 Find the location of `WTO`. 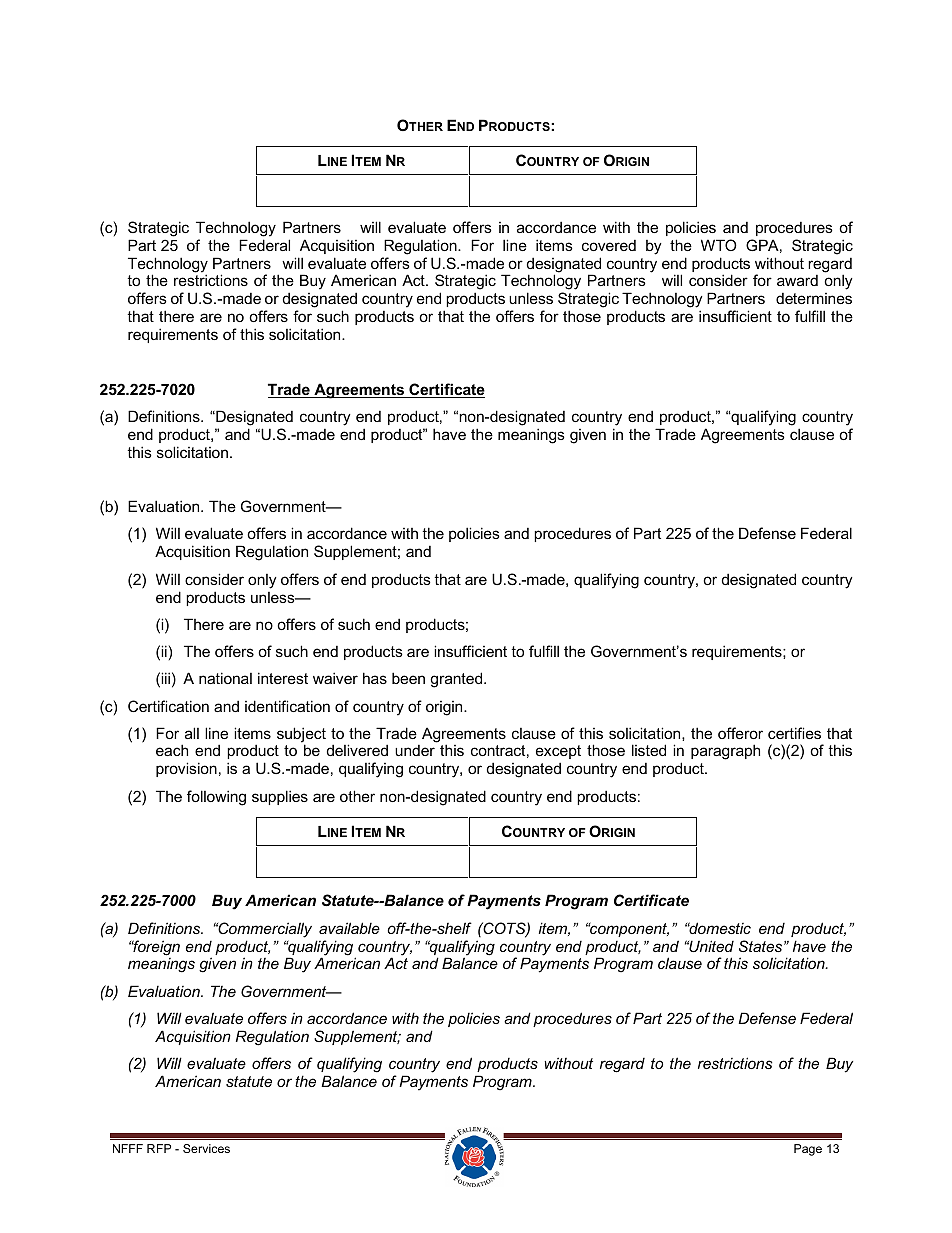

WTO is located at coordinates (719, 245).
